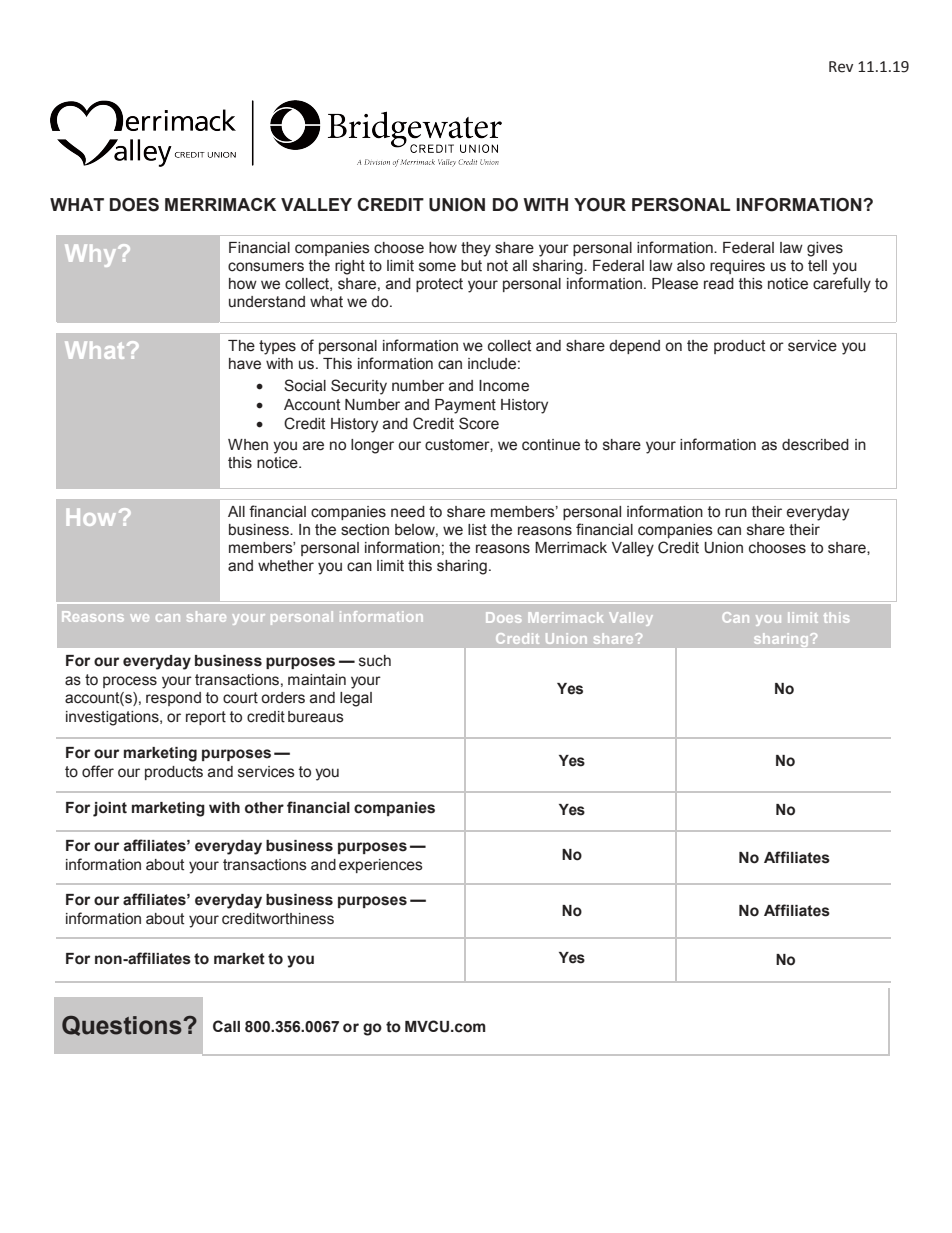 The width and height of the screenshot is (952, 1233). Describe the element at coordinates (841, 67) in the screenshot. I see `Rev` at that location.
